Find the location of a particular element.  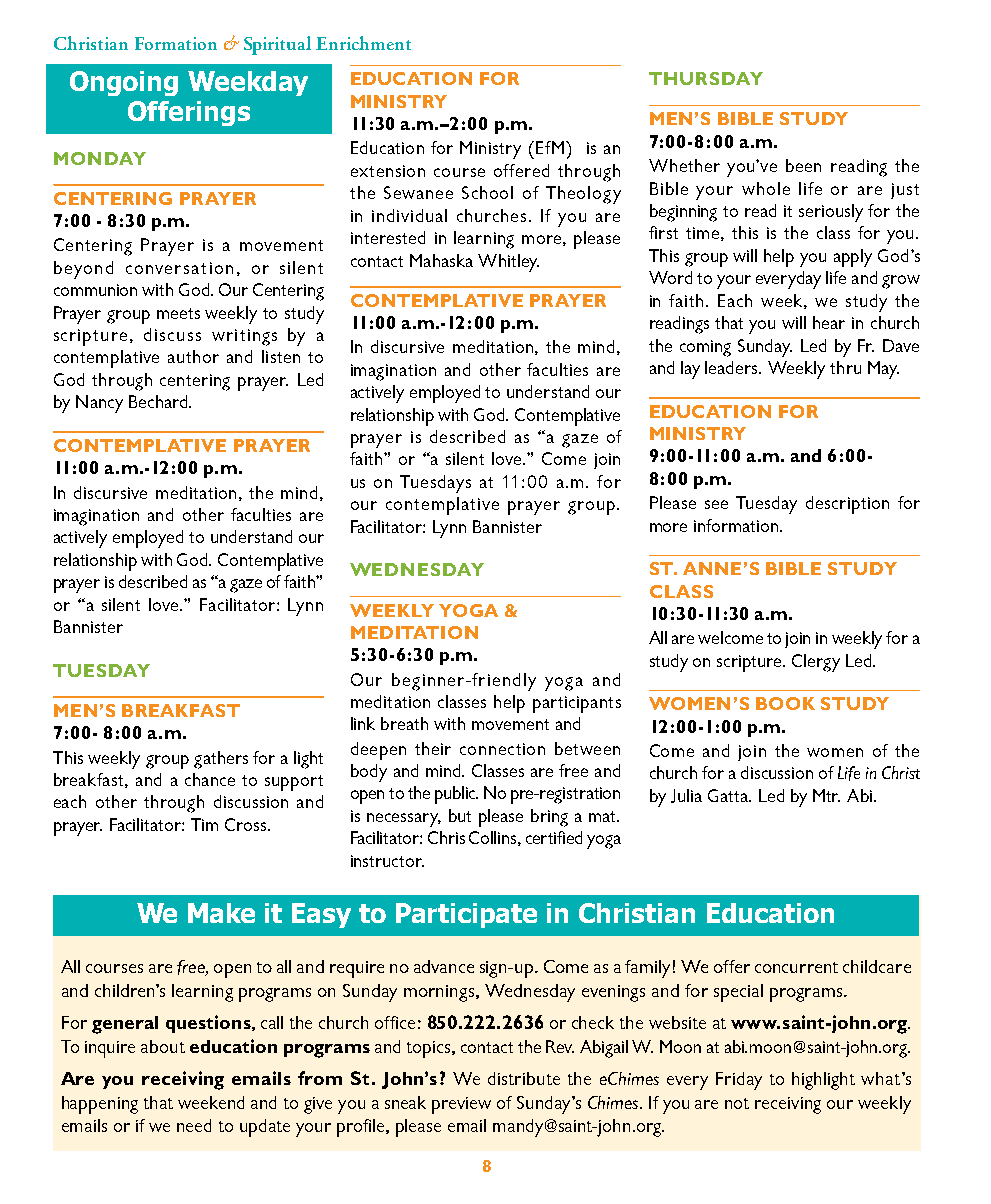

Enrichment is located at coordinates (363, 43).
